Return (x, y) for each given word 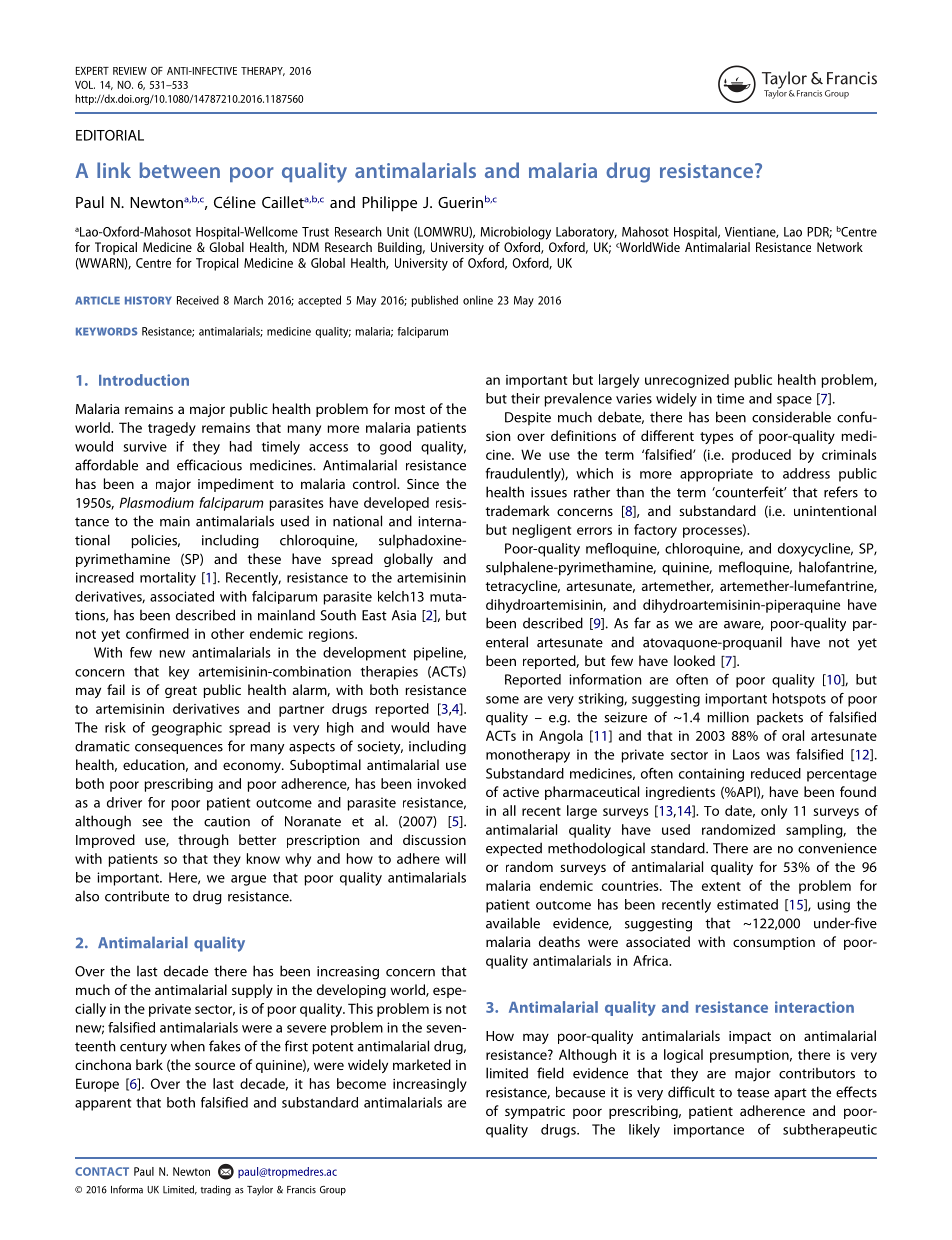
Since (423, 484)
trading (215, 1190)
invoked (441, 783)
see (152, 823)
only (774, 812)
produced (761, 456)
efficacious (209, 465)
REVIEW (130, 71)
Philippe (389, 204)
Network (840, 247)
